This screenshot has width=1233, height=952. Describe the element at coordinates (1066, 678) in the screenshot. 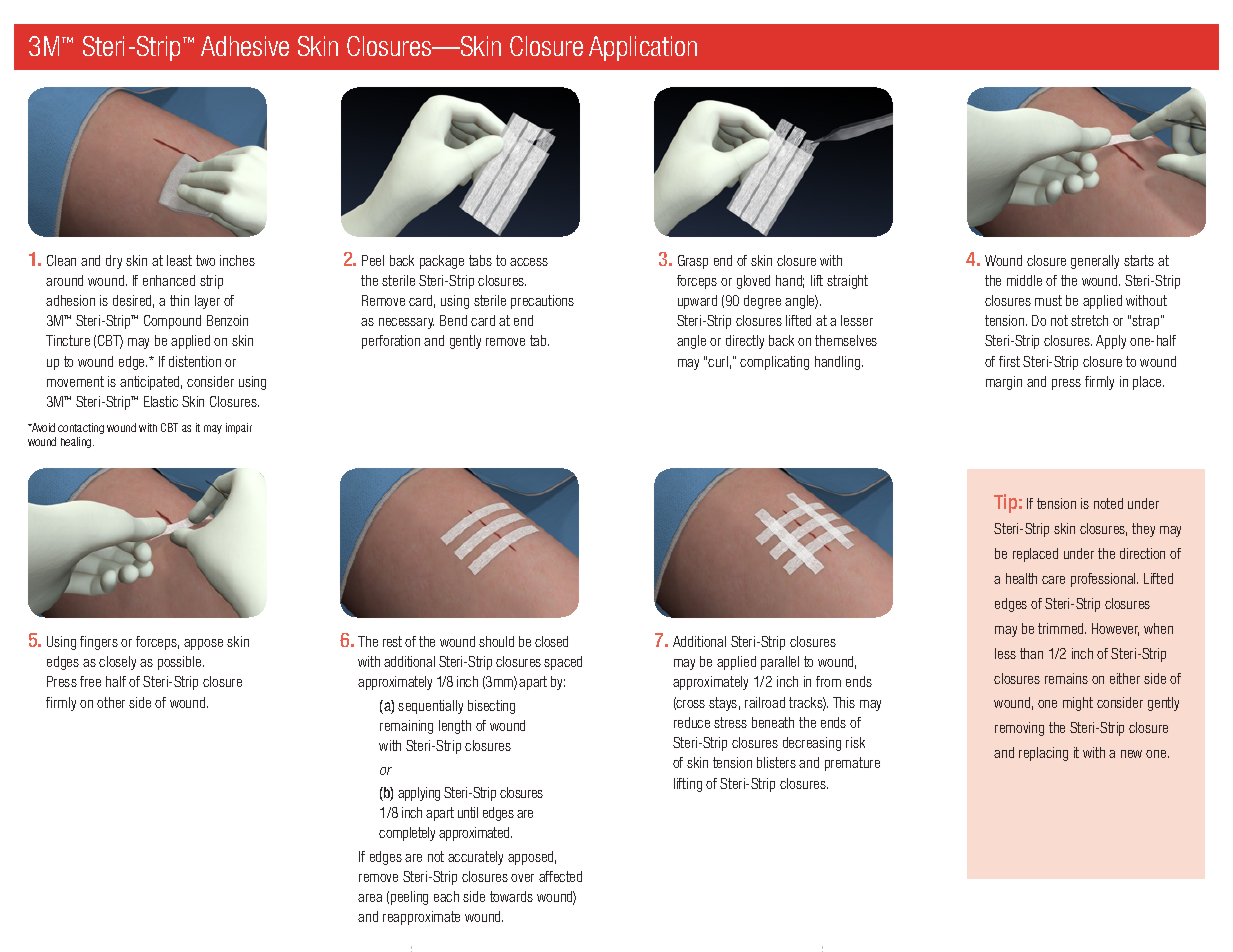

I see `remains` at that location.
